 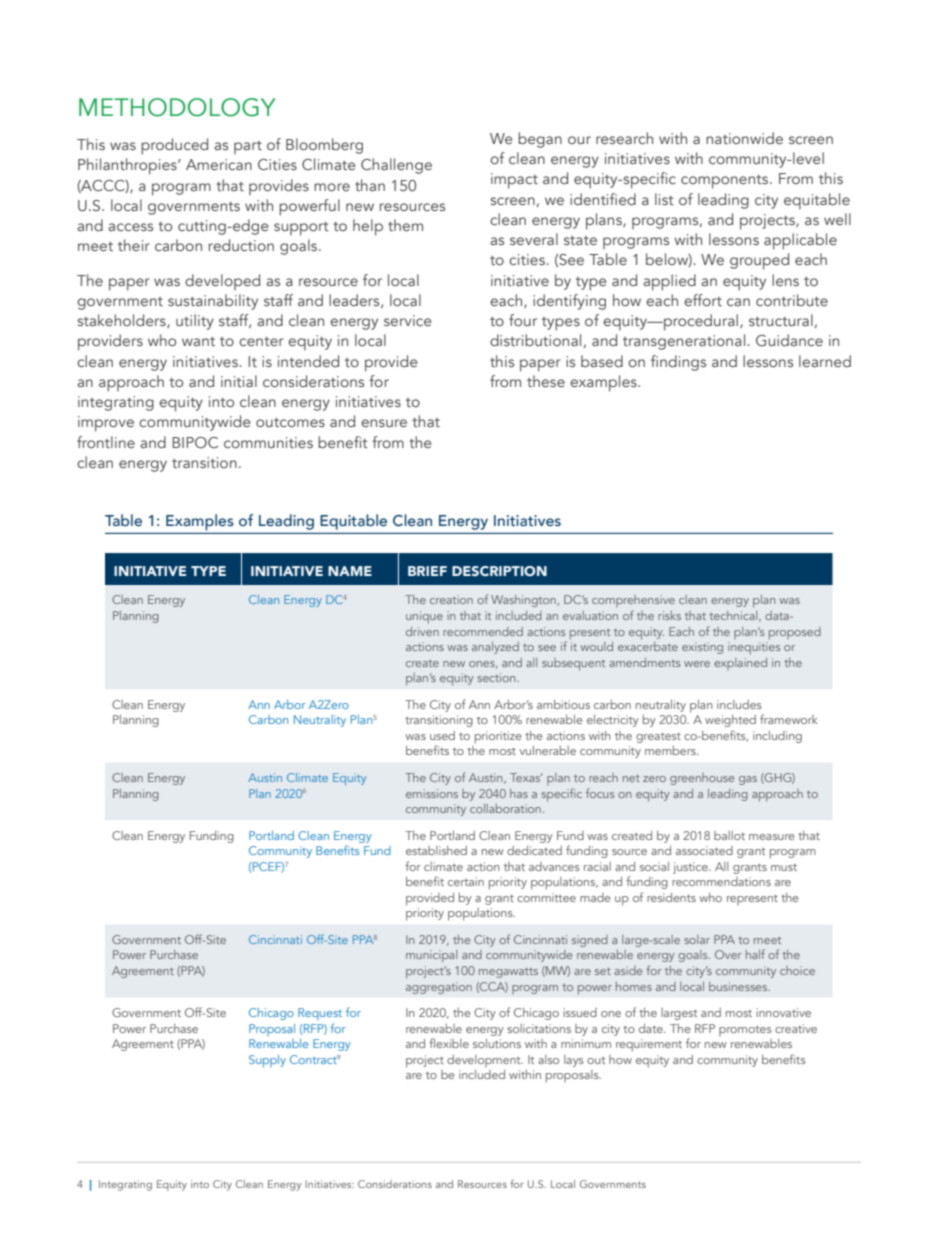 What do you see at coordinates (267, 1061) in the document?
I see `Supply` at bounding box center [267, 1061].
